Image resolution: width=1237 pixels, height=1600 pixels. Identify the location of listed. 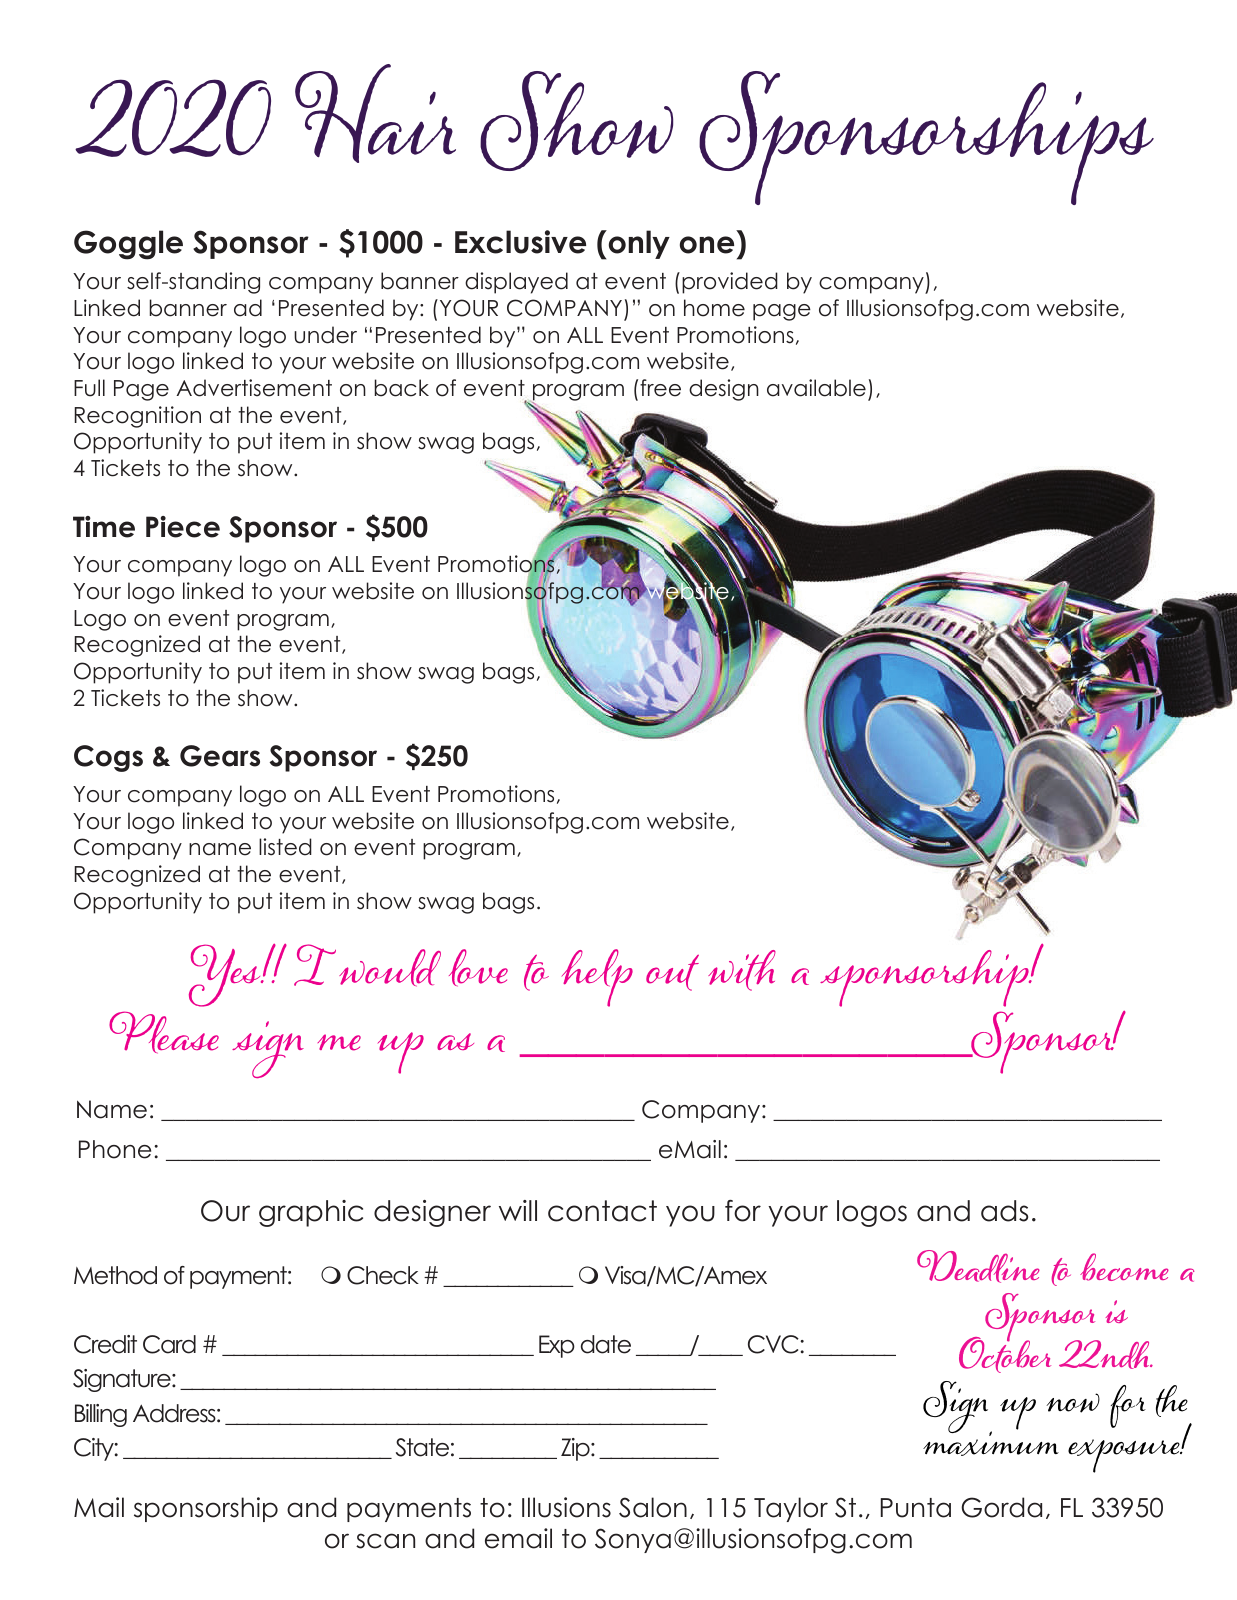
(285, 847).
